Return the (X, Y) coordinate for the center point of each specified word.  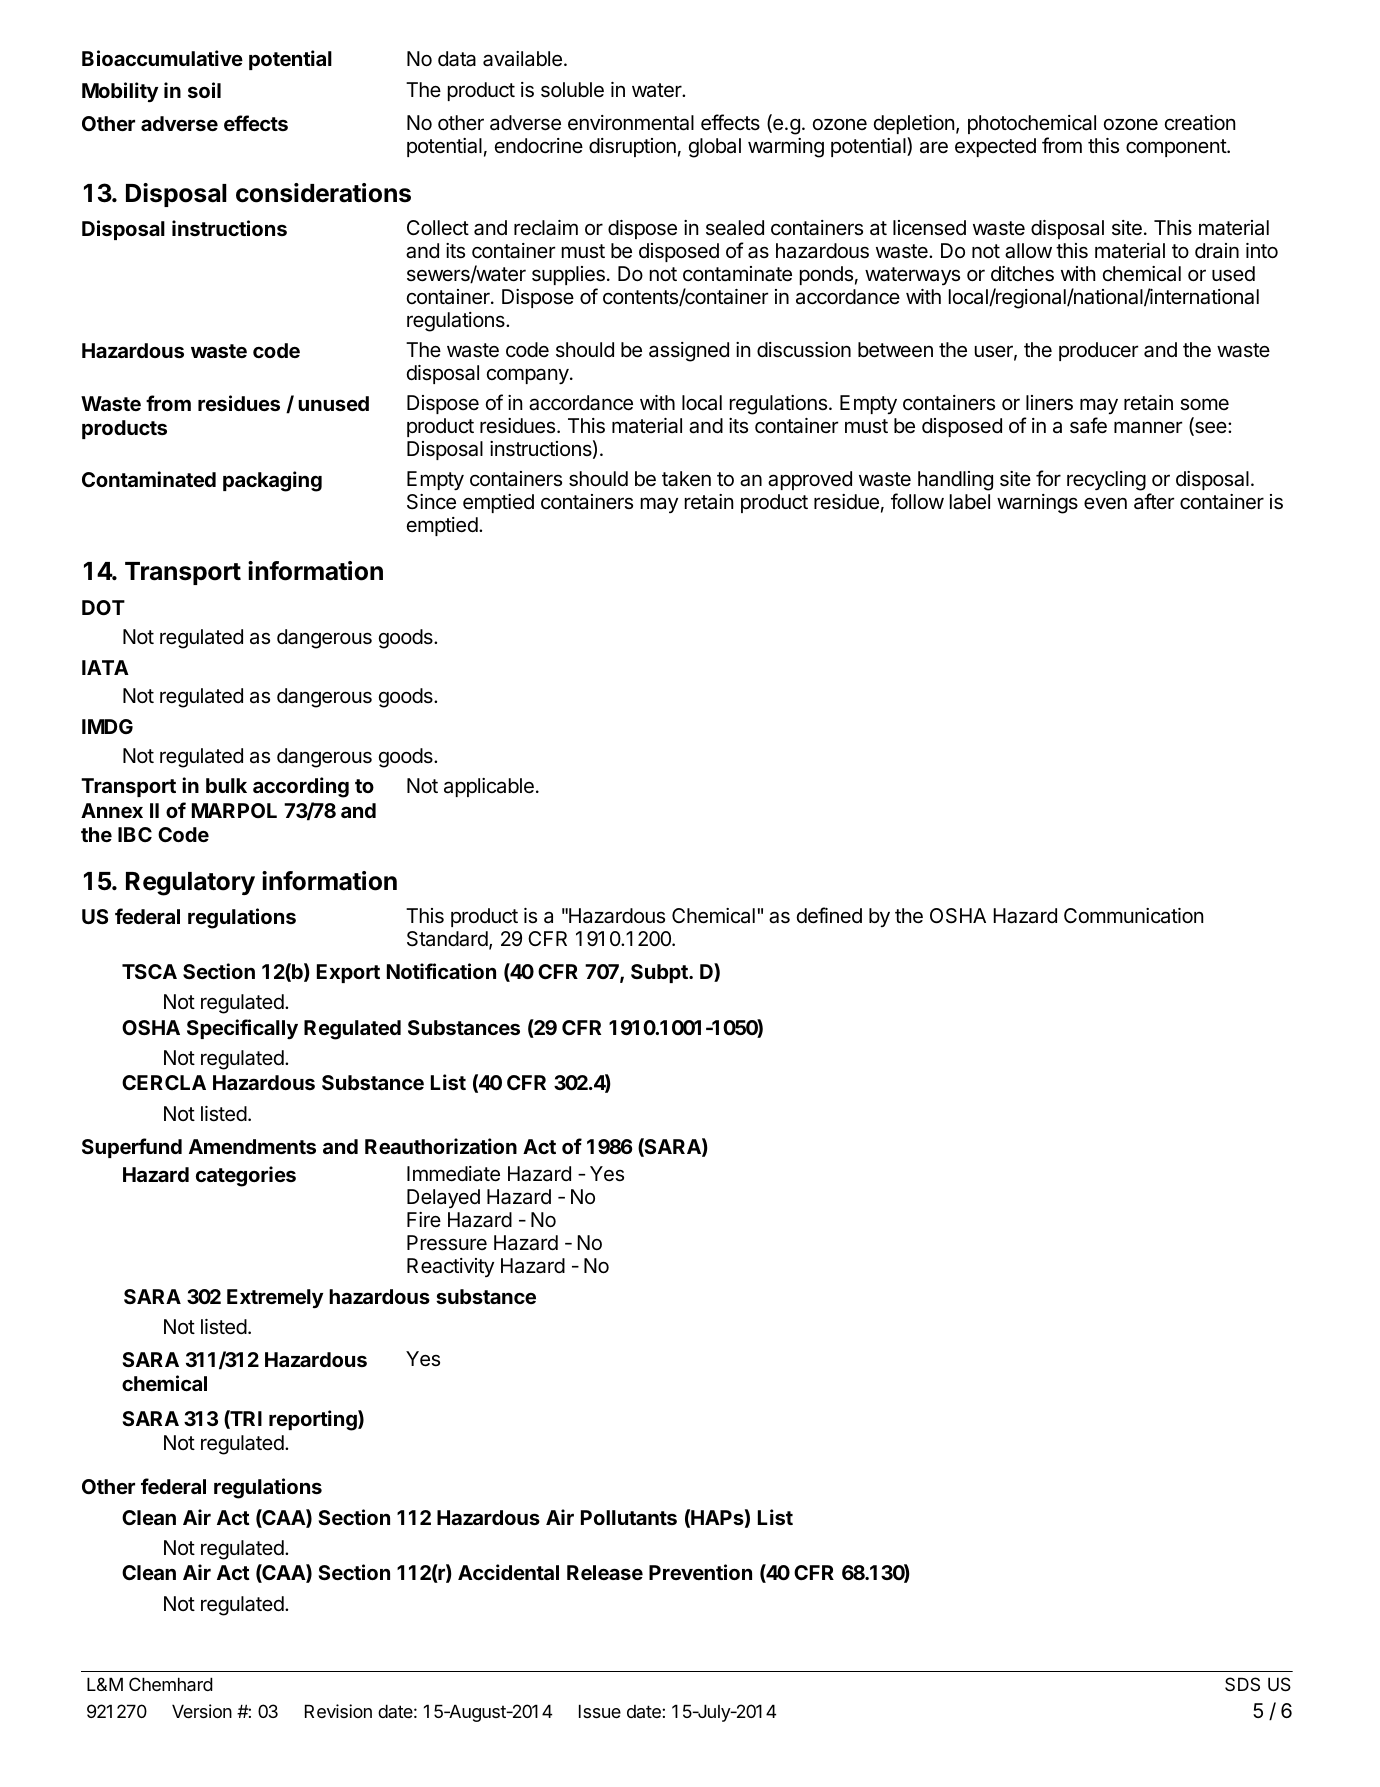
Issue (600, 1711)
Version (202, 1711)
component (1177, 148)
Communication (1133, 916)
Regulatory (190, 884)
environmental (631, 123)
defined (829, 915)
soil (204, 90)
